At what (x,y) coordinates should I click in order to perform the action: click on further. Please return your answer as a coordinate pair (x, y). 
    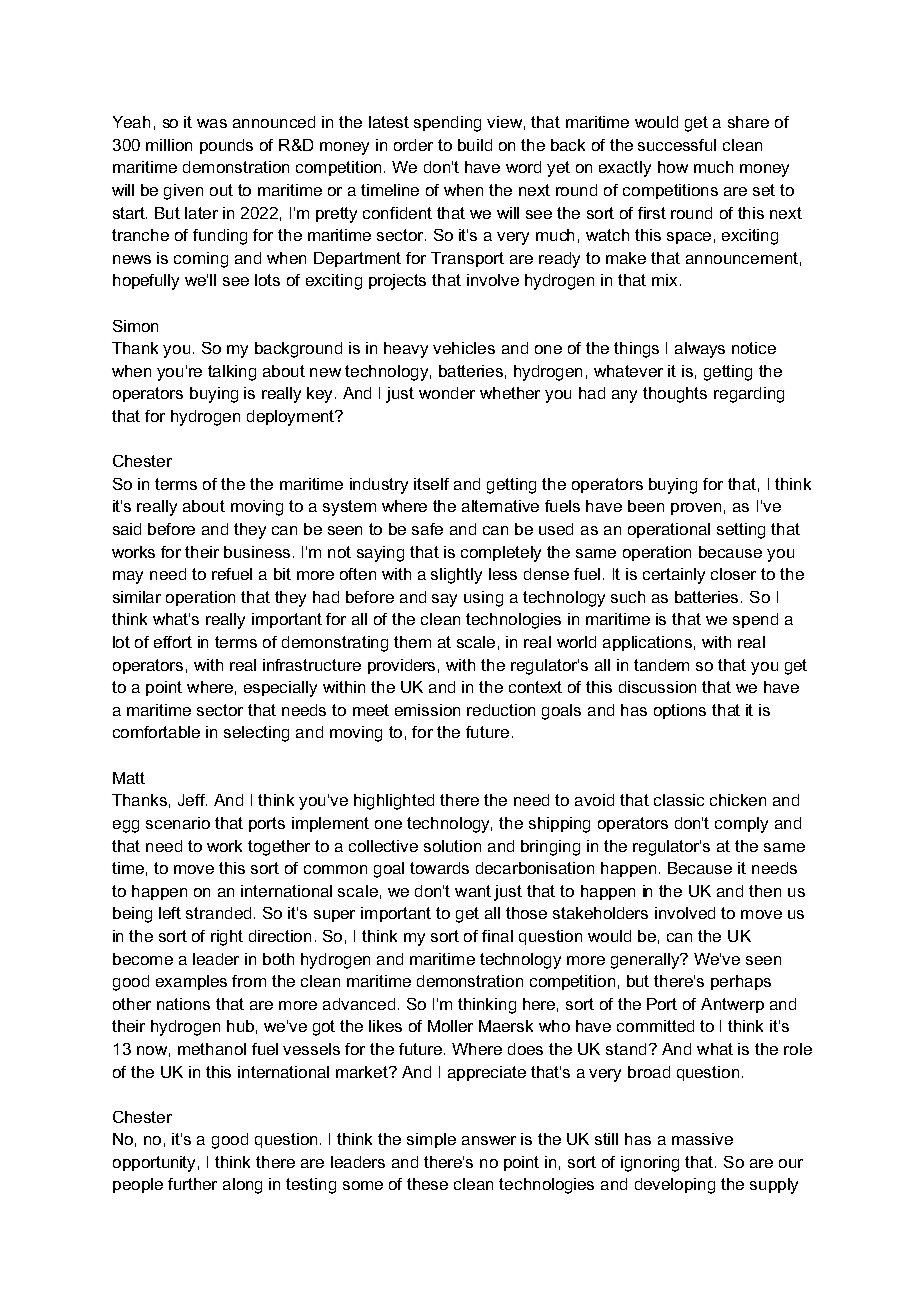
    Looking at the image, I should click on (192, 1184).
